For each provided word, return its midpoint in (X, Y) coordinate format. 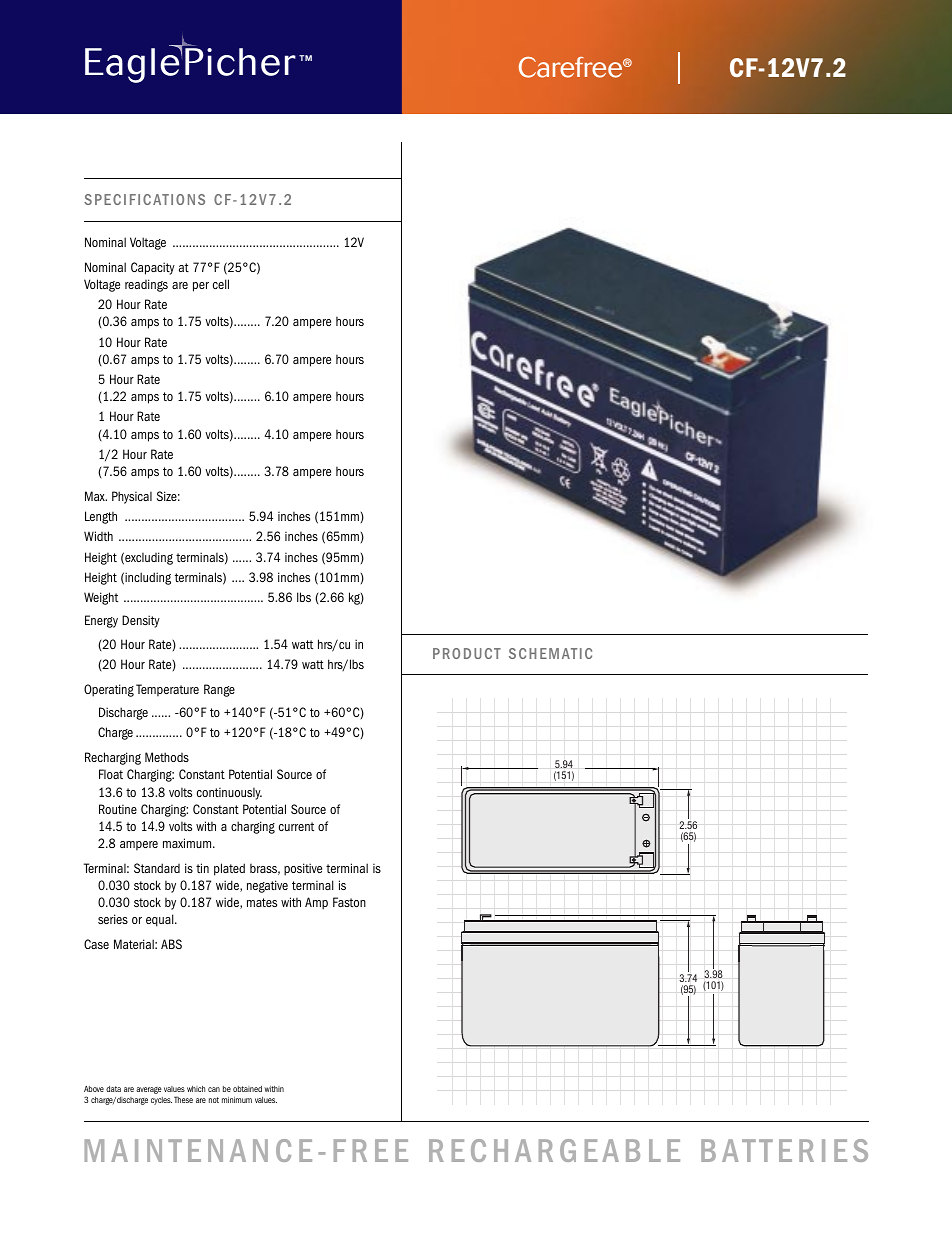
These (183, 1099)
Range (219, 690)
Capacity (153, 268)
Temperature (167, 690)
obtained (247, 1089)
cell (221, 284)
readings (146, 285)
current (296, 826)
